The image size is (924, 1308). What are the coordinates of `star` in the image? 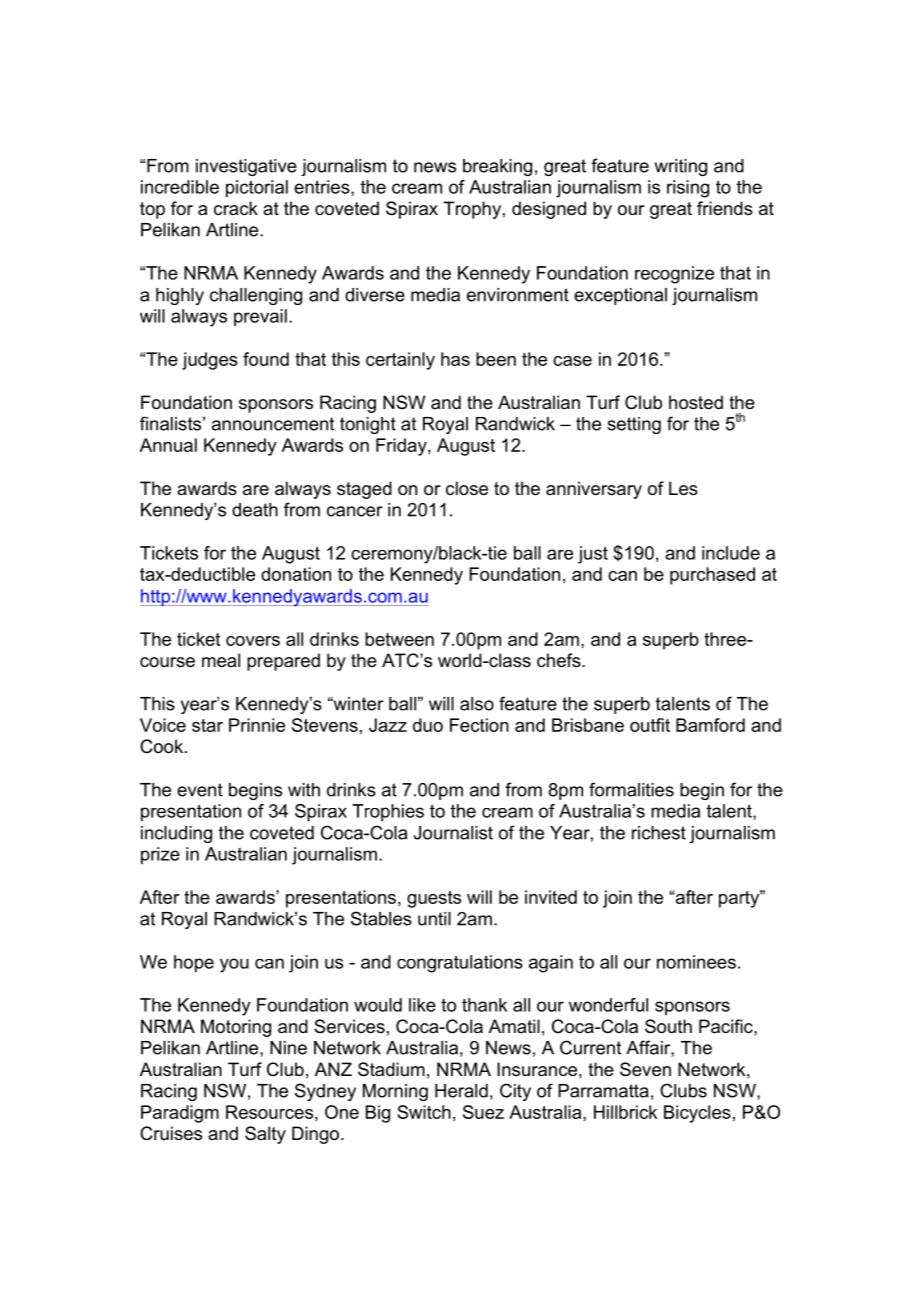 It's located at (207, 725).
